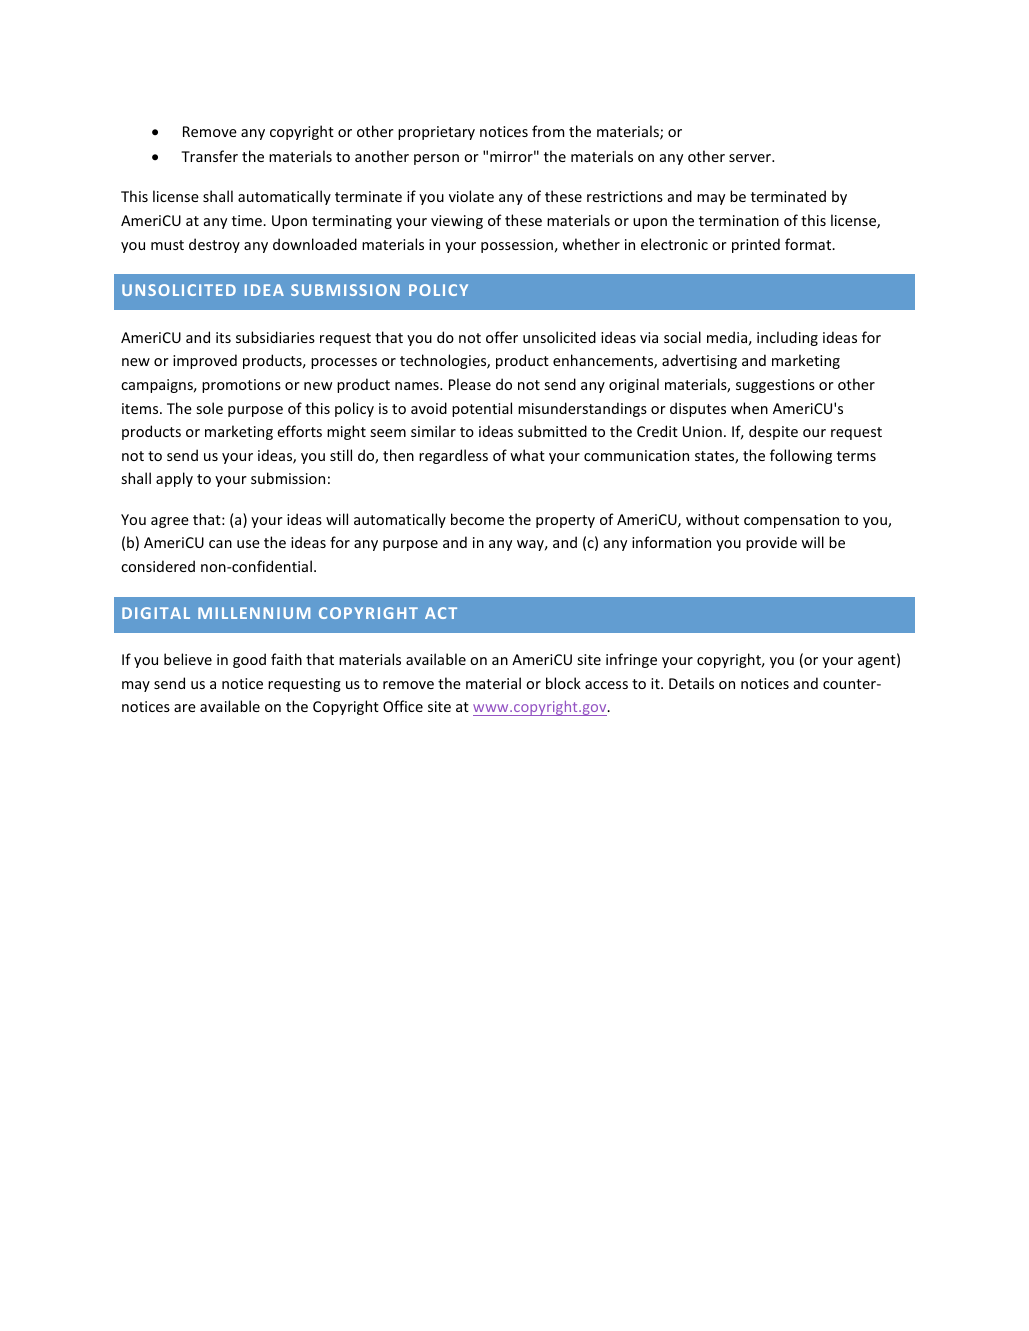 The image size is (1029, 1331). I want to click on become, so click(477, 519).
